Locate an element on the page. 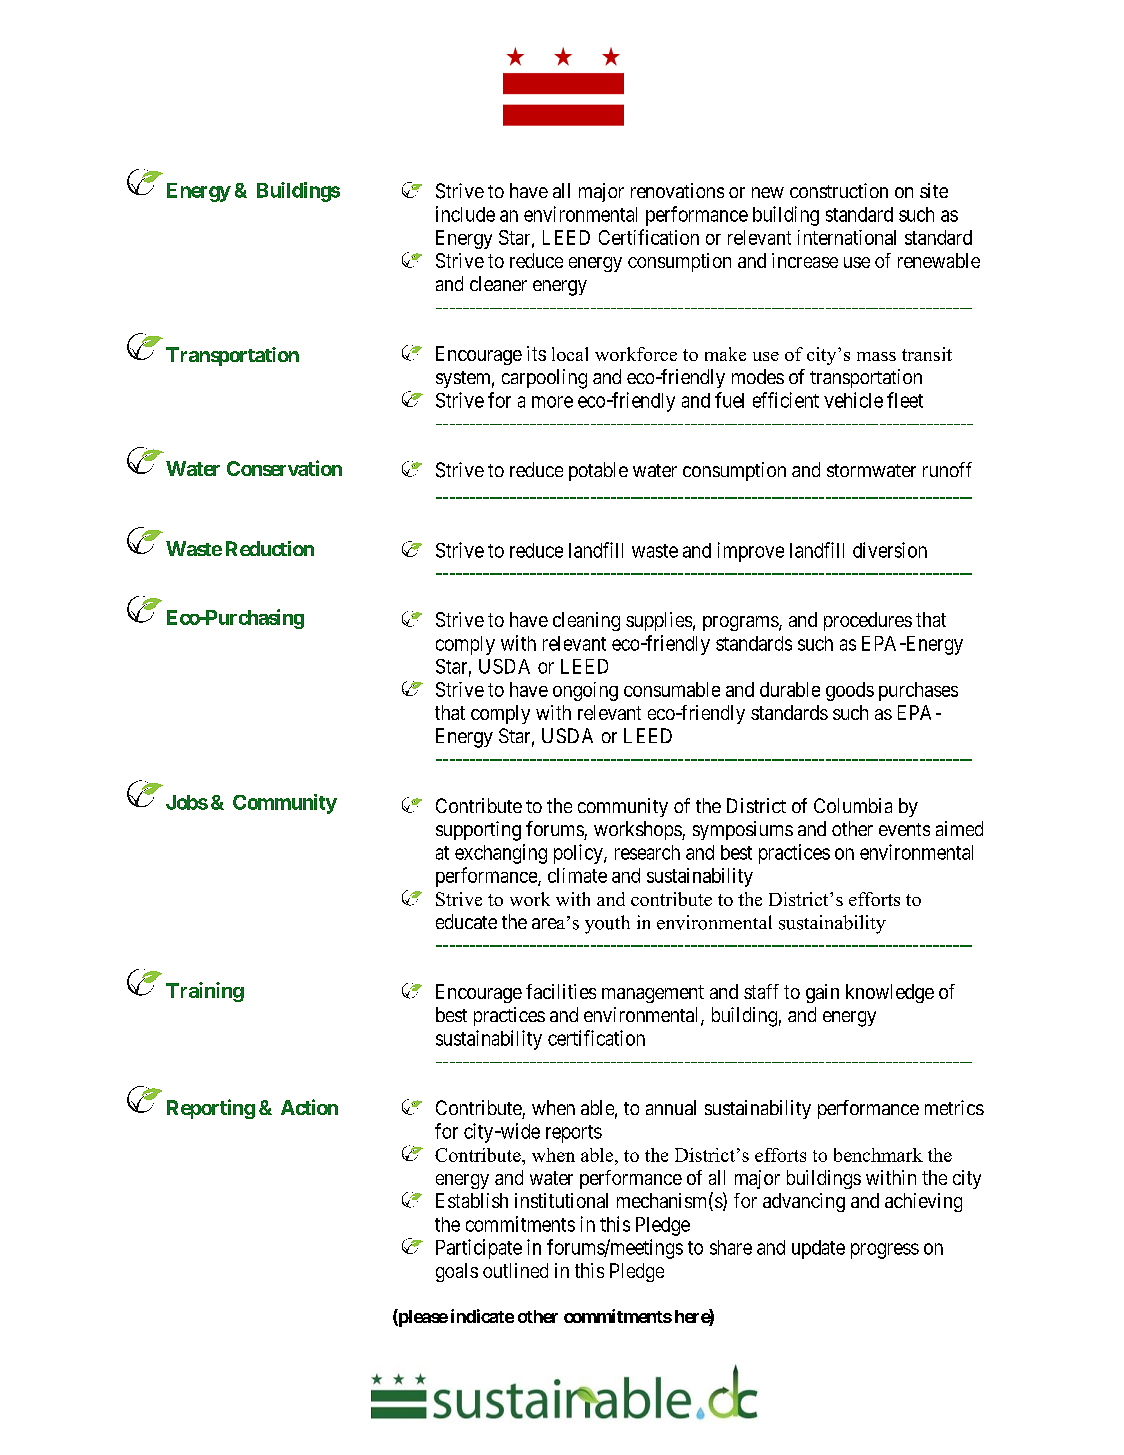 This document has width=1124, height=1455. outlined is located at coordinates (515, 1270).
